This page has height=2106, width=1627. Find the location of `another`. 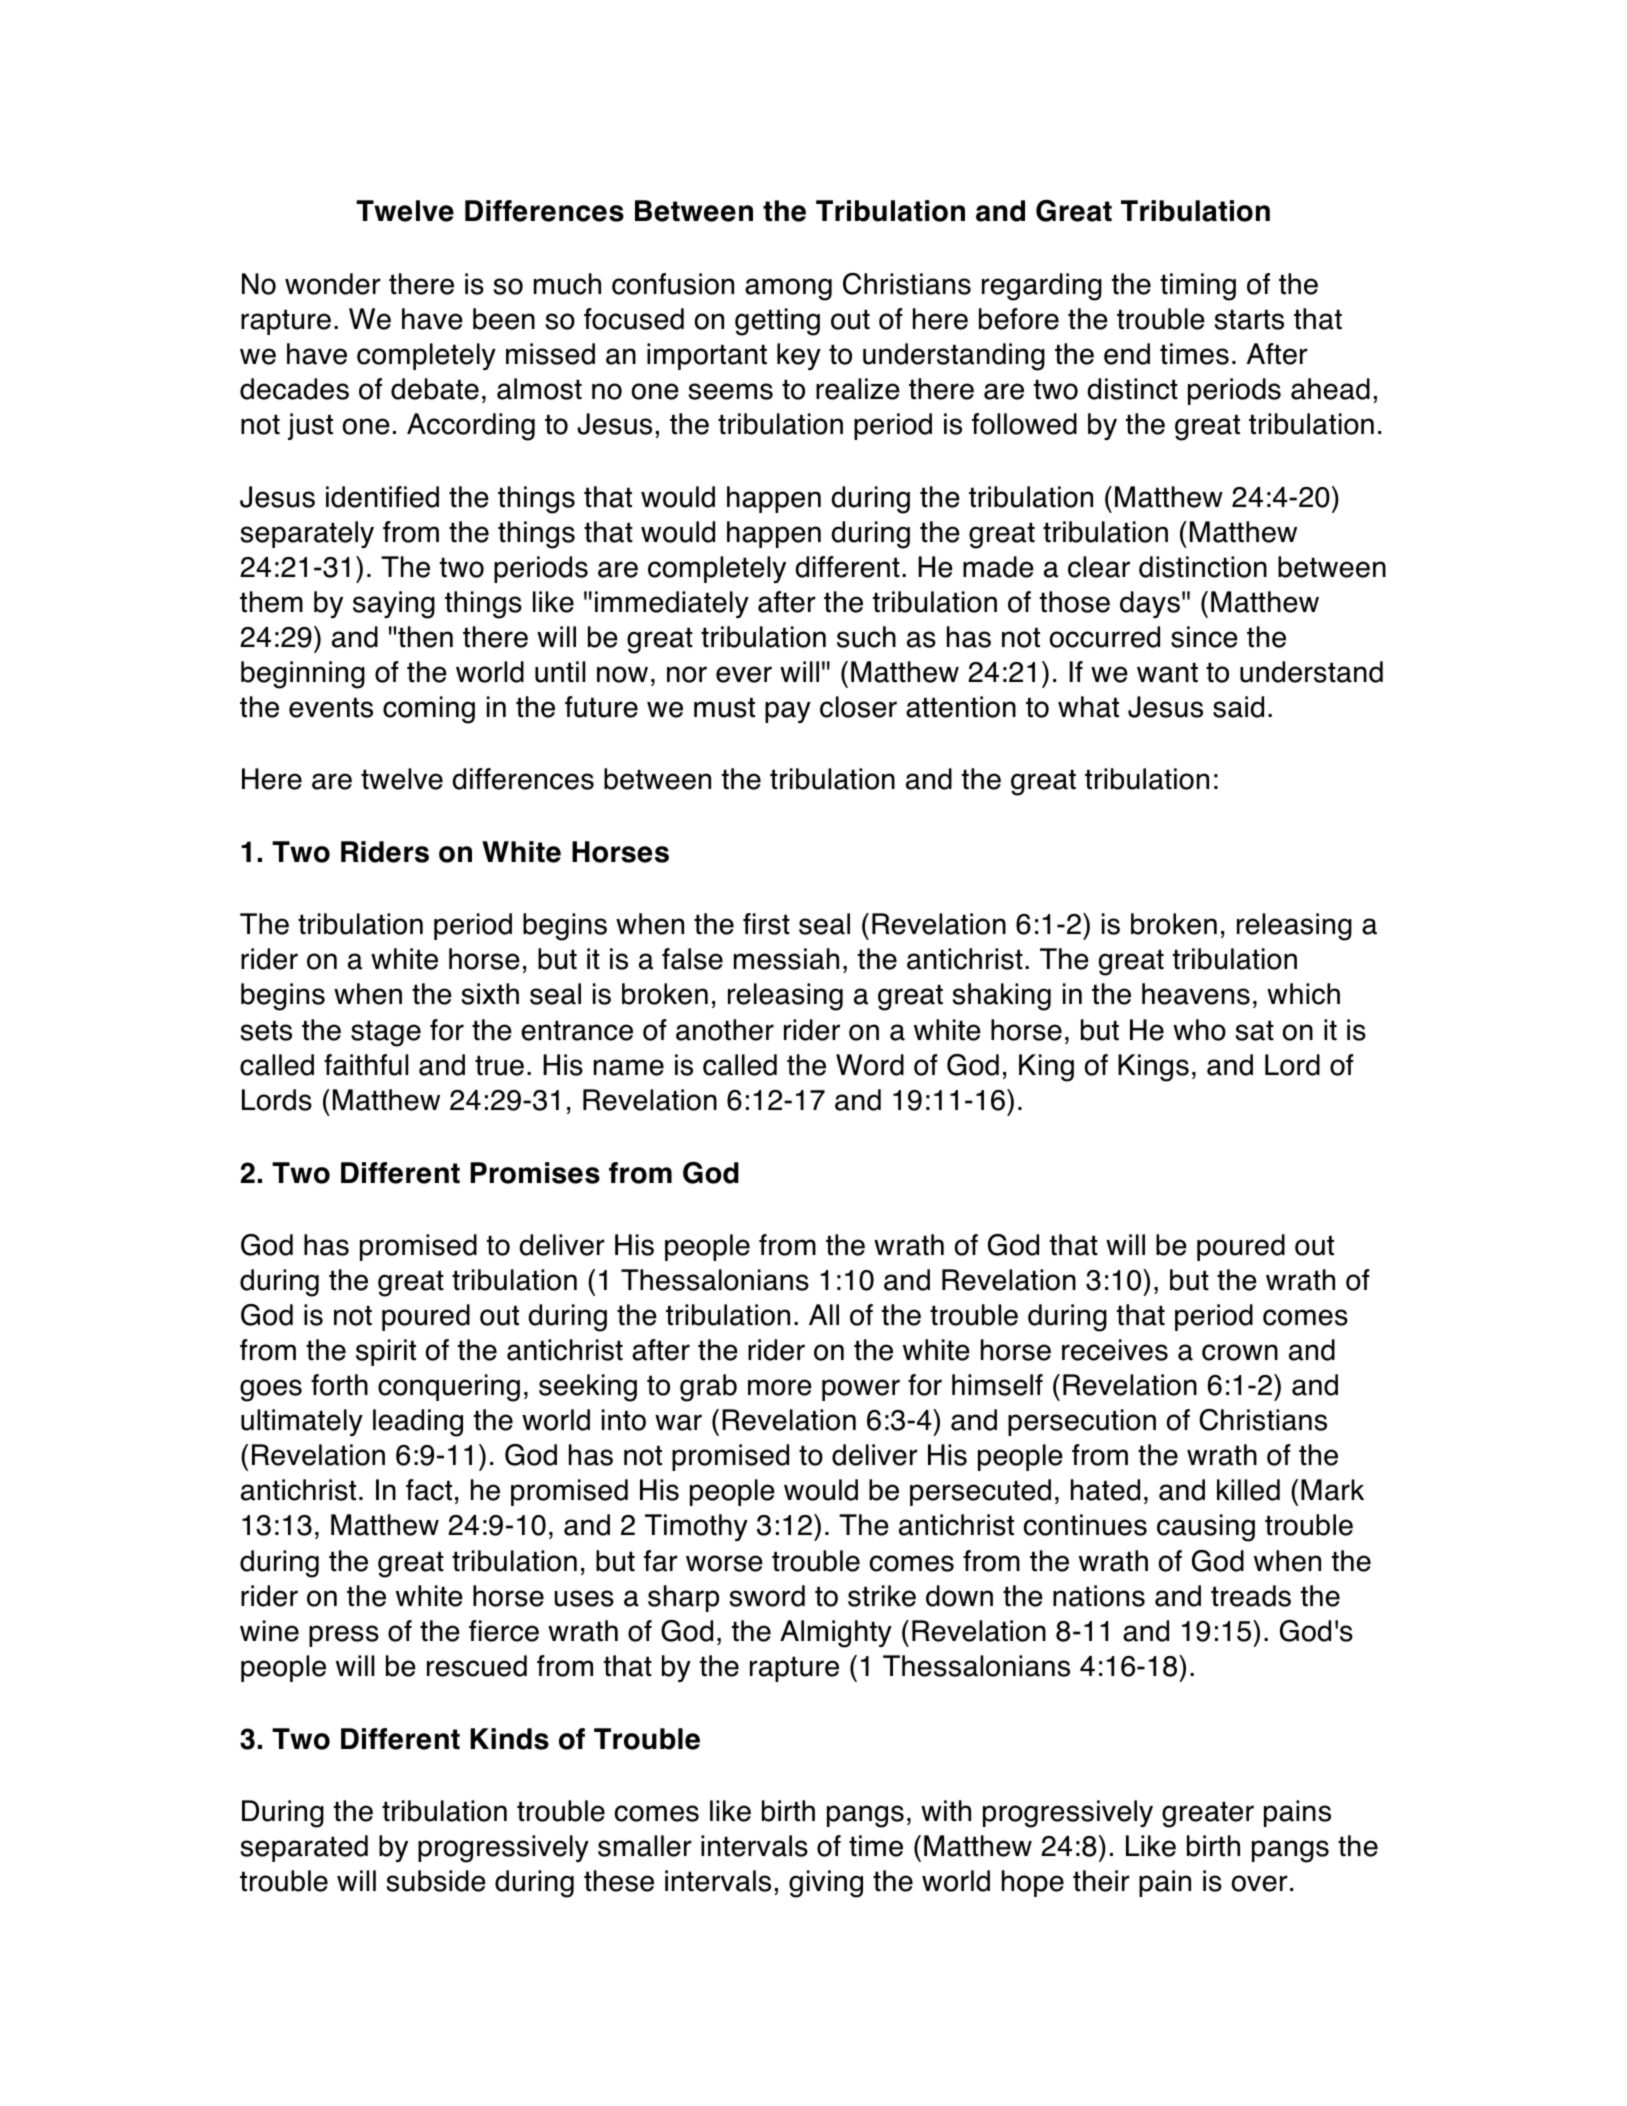

another is located at coordinates (725, 1030).
